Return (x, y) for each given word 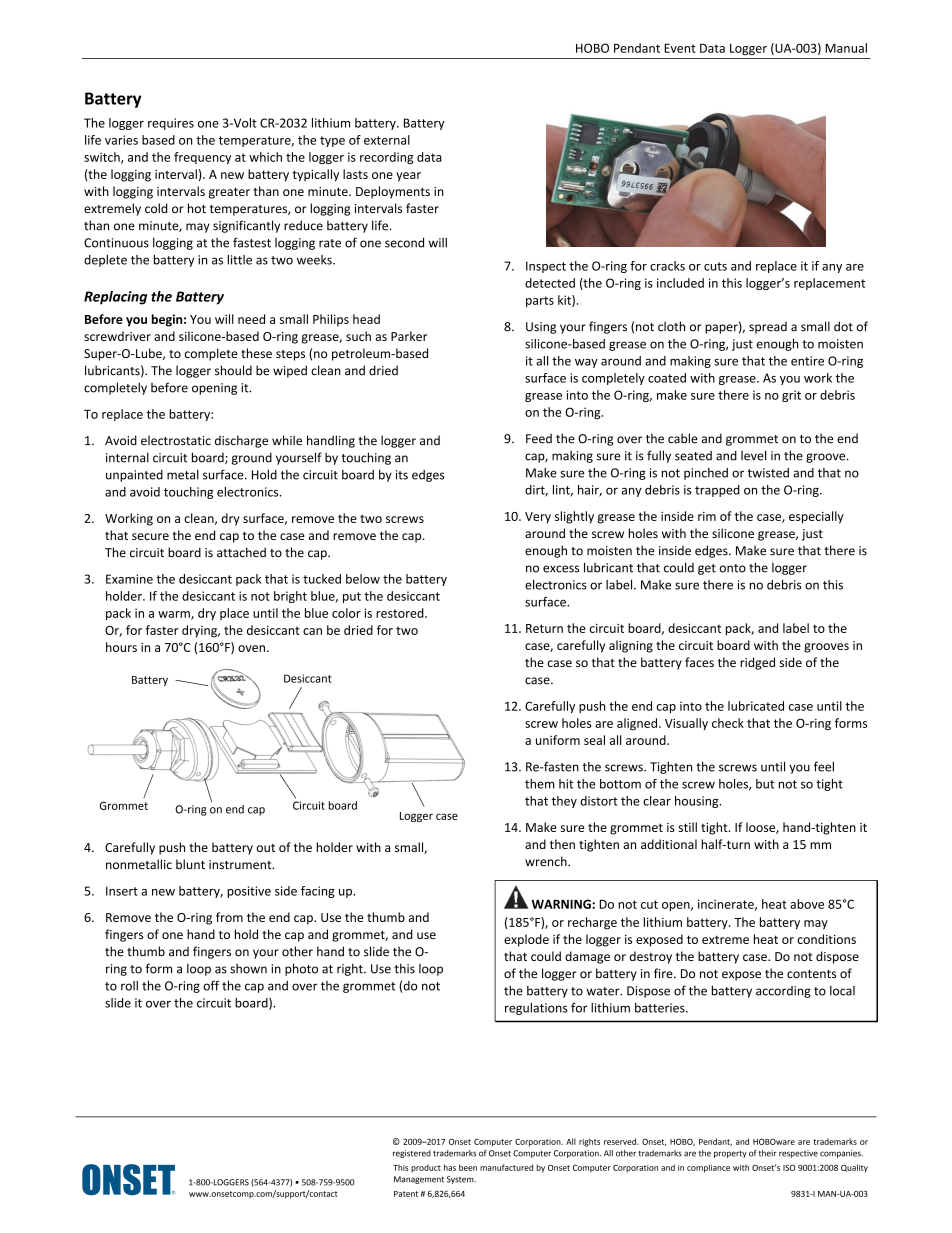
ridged (757, 663)
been (468, 1167)
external (387, 140)
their (767, 1153)
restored (401, 613)
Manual (846, 48)
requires (171, 124)
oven (251, 648)
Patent (406, 1194)
